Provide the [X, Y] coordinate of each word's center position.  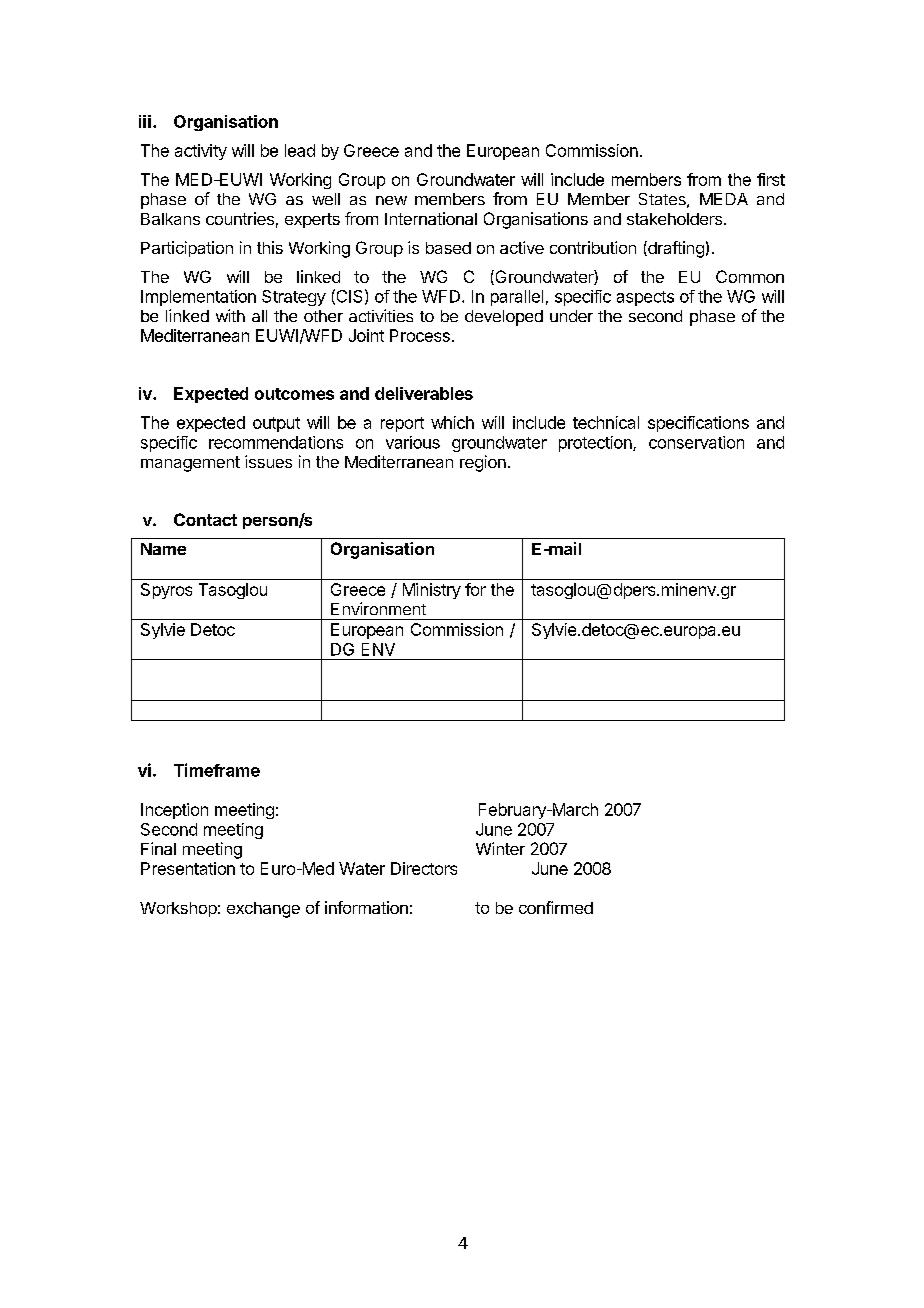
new [391, 200]
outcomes [294, 394]
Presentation [188, 868]
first [771, 179]
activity [201, 152]
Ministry [432, 591]
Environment [378, 608]
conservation [696, 442]
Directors [424, 868]
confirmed [556, 907]
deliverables [424, 393]
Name [163, 549]
